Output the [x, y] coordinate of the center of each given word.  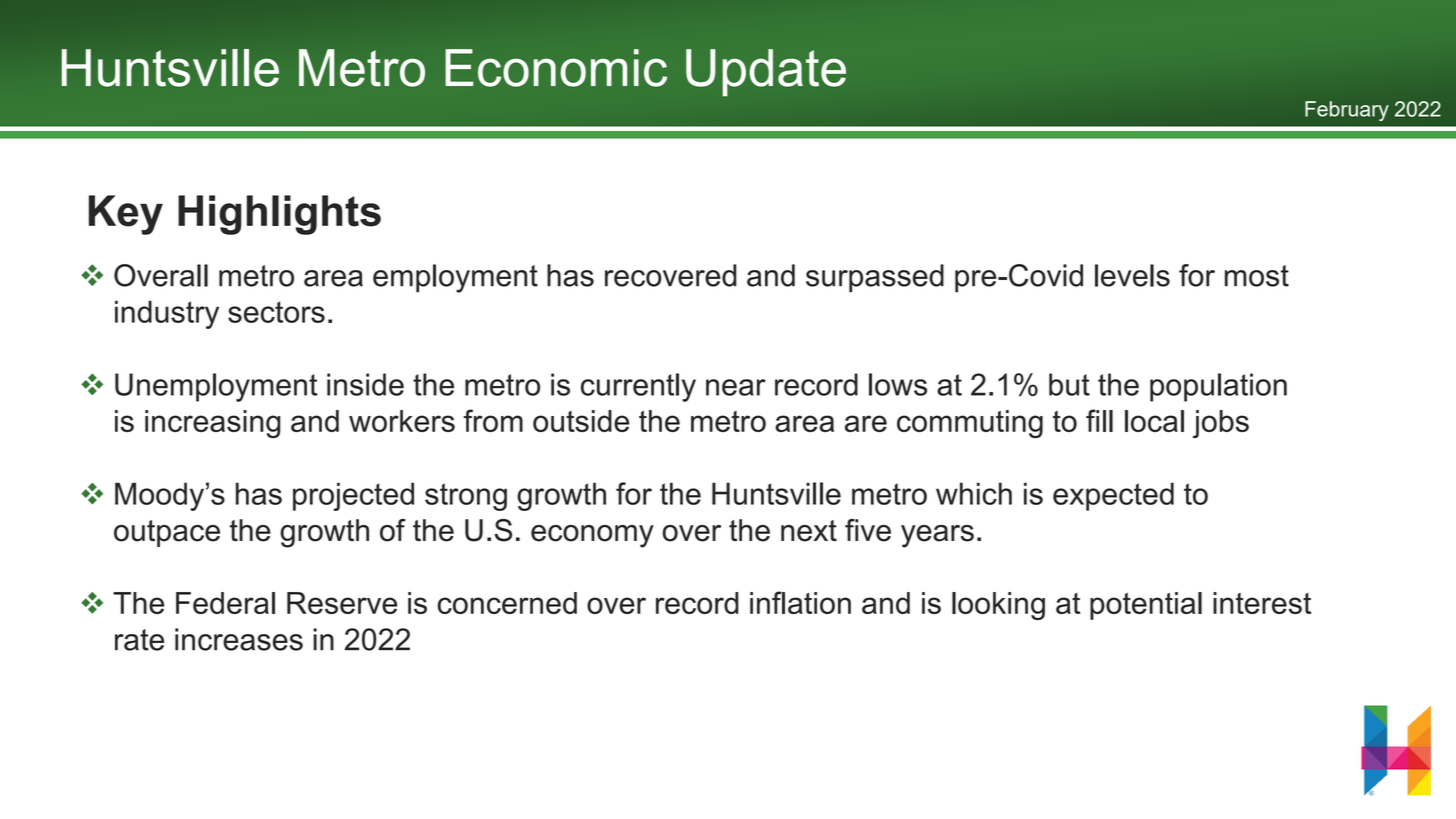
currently [638, 387]
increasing [213, 424]
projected [353, 496]
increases [239, 639]
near [736, 387]
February [1347, 111]
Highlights [279, 215]
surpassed [875, 278]
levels [1132, 275]
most [1257, 276]
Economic [556, 68]
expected [1113, 496]
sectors [276, 312]
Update [766, 73]
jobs [1221, 424]
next [809, 531]
